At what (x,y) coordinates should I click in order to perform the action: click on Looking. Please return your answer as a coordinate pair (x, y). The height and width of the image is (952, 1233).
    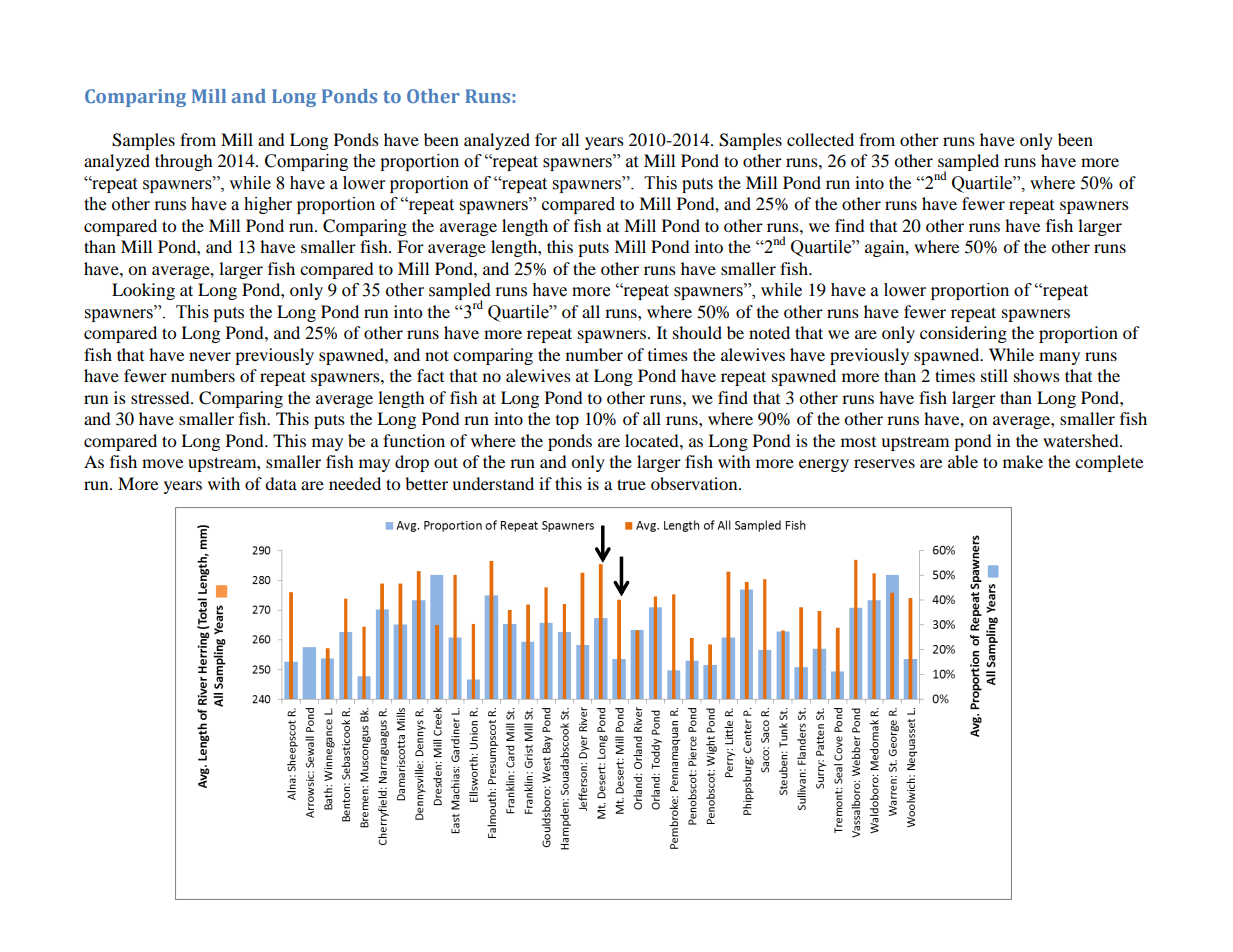
    Looking at the image, I should click on (143, 291).
